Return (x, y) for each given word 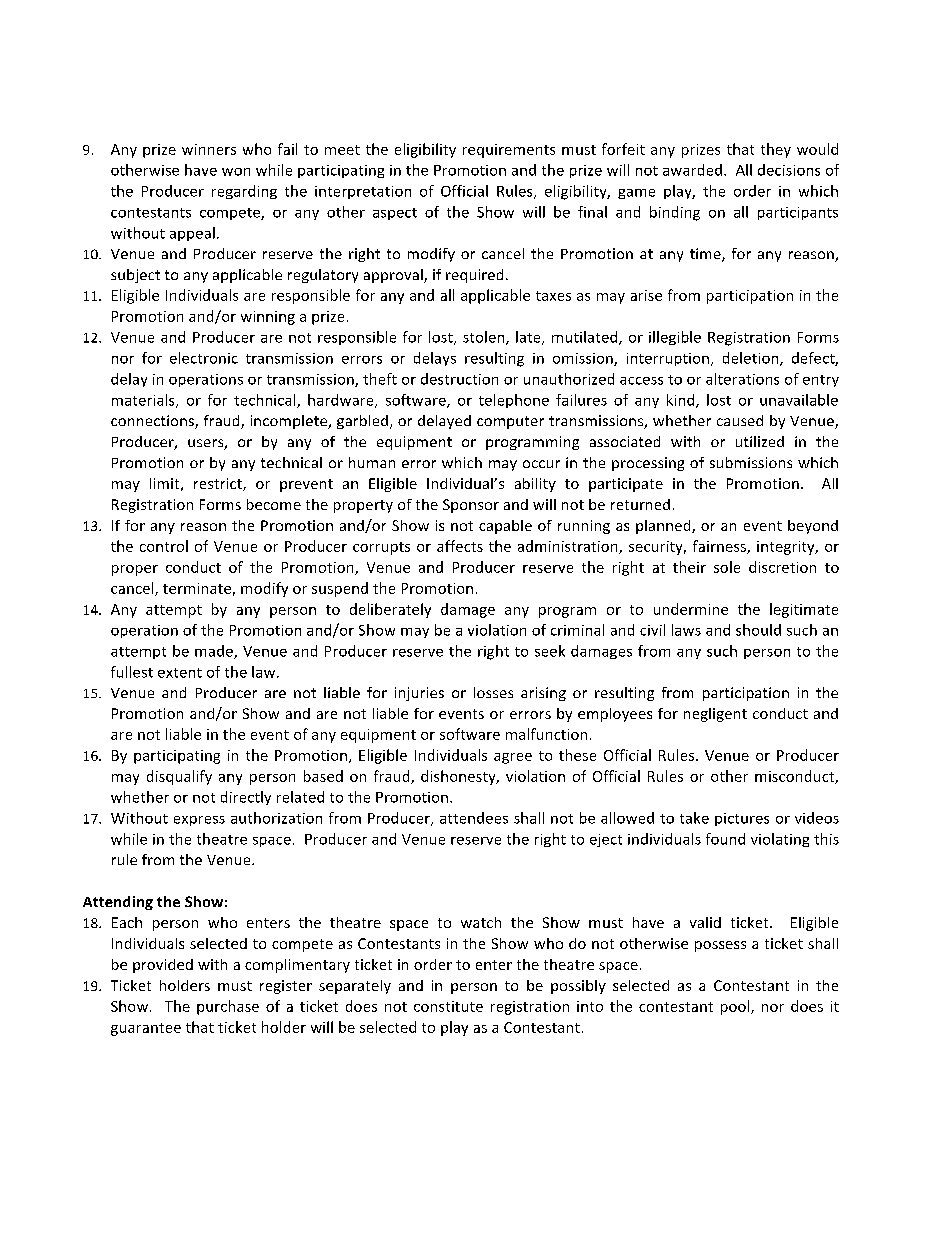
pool (736, 1007)
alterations (742, 379)
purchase (228, 1007)
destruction (459, 379)
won (236, 172)
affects (460, 546)
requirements (509, 151)
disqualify (179, 777)
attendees (474, 818)
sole (727, 567)
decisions (789, 170)
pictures (742, 819)
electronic (204, 358)
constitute (448, 1006)
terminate (197, 588)
